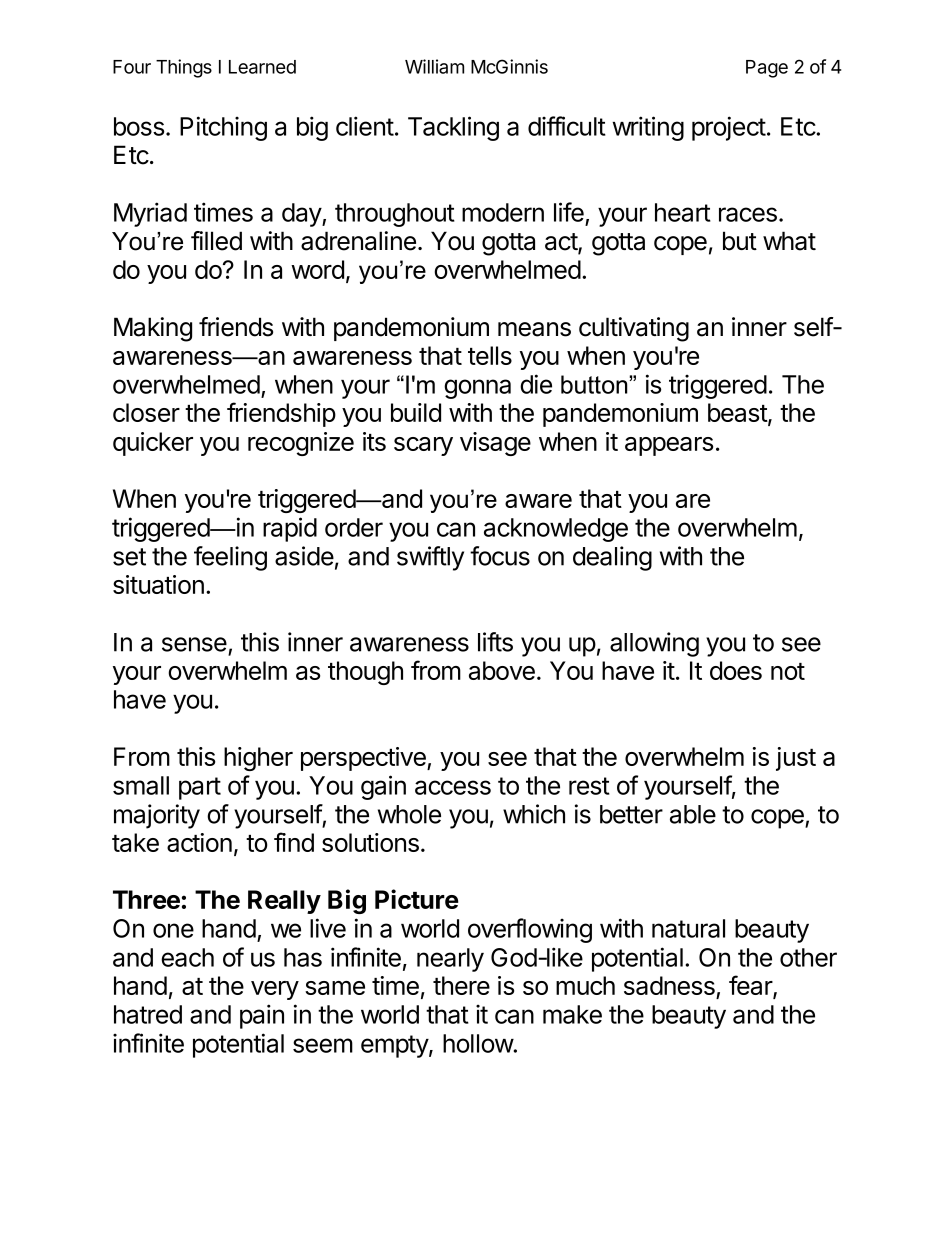 The height and width of the page is (1233, 952). Describe the element at coordinates (693, 814) in the page. I see `able` at that location.
